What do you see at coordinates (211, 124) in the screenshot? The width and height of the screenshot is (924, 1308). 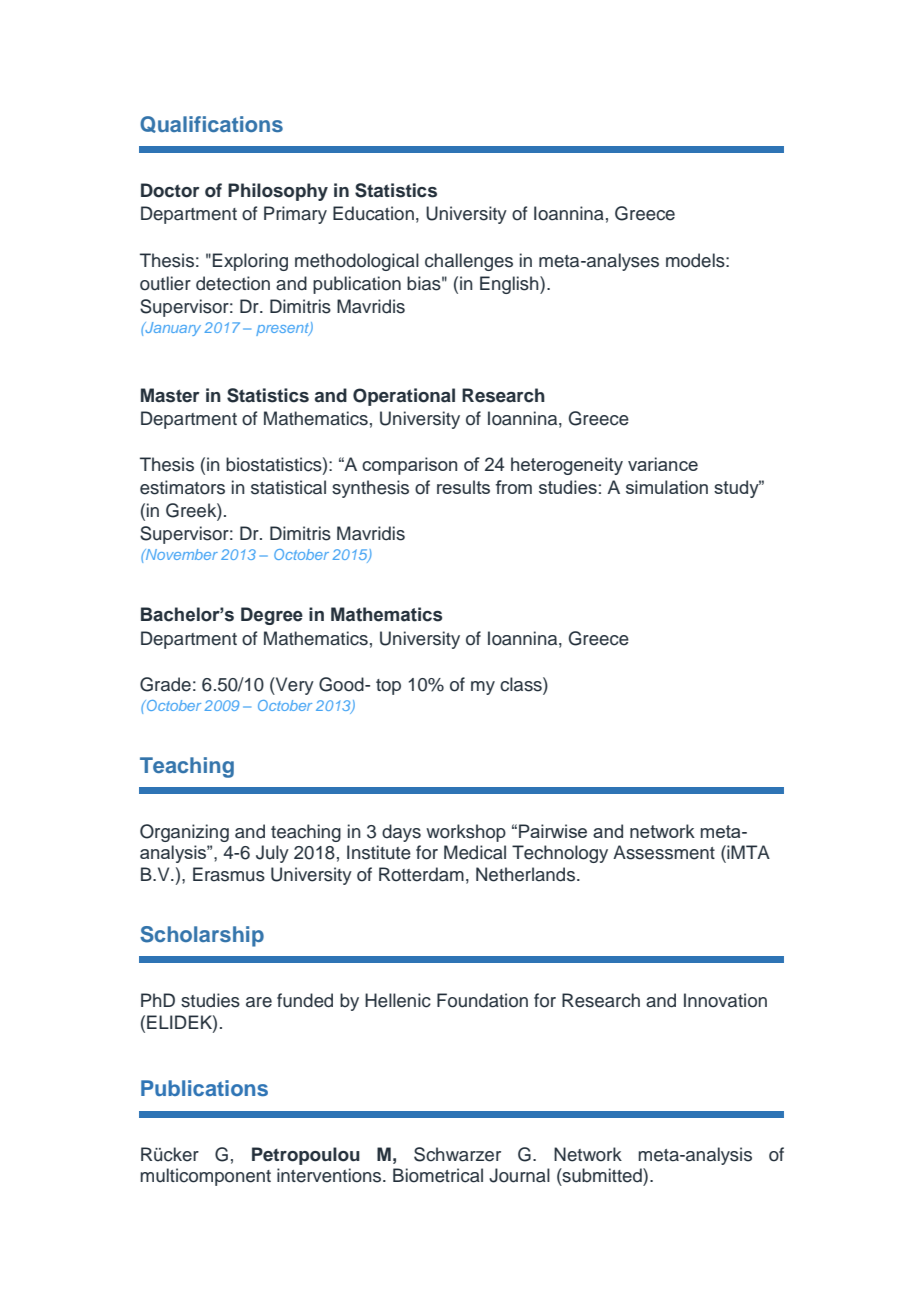 I see `Qualifications` at bounding box center [211, 124].
